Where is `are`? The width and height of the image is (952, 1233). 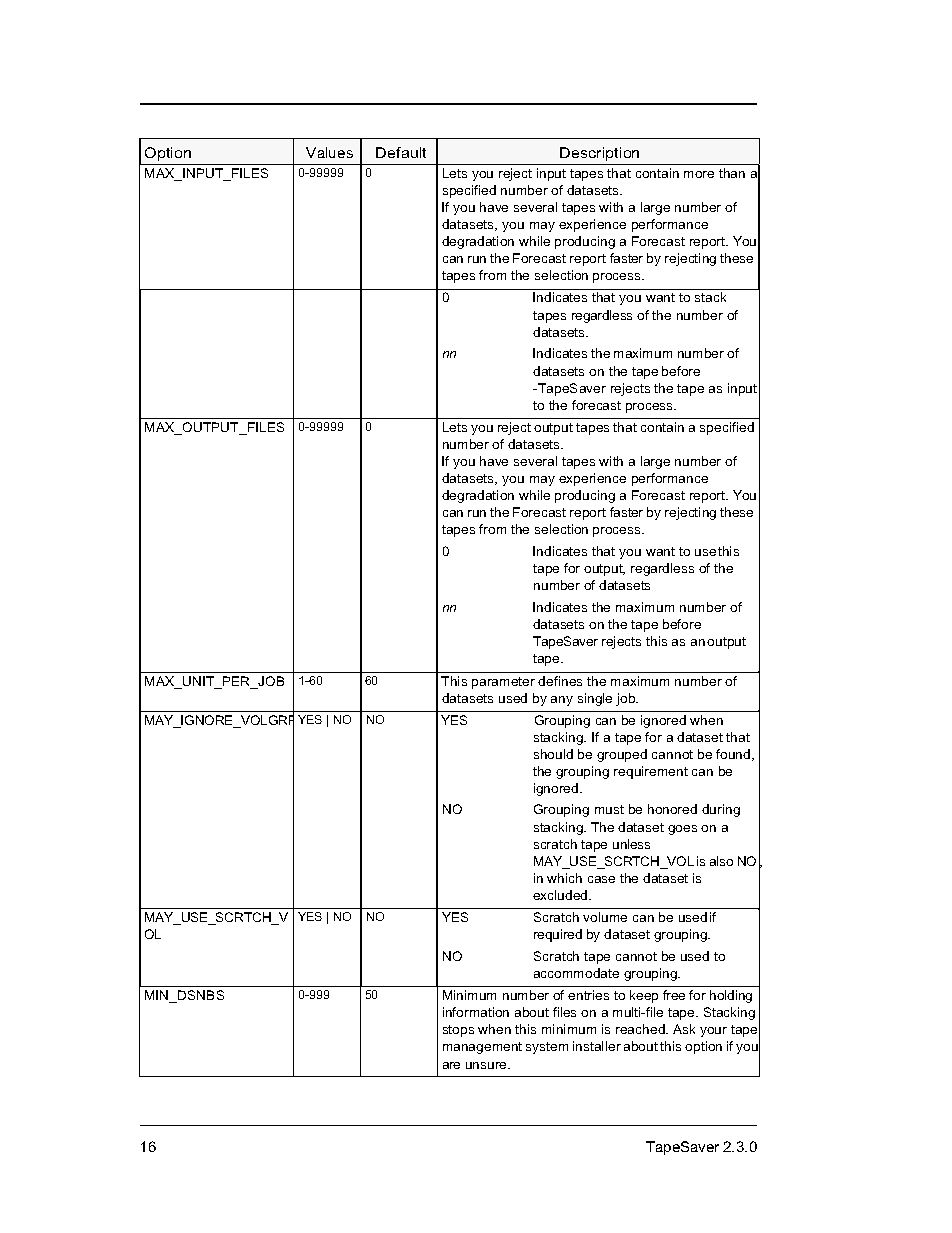 are is located at coordinates (451, 1065).
